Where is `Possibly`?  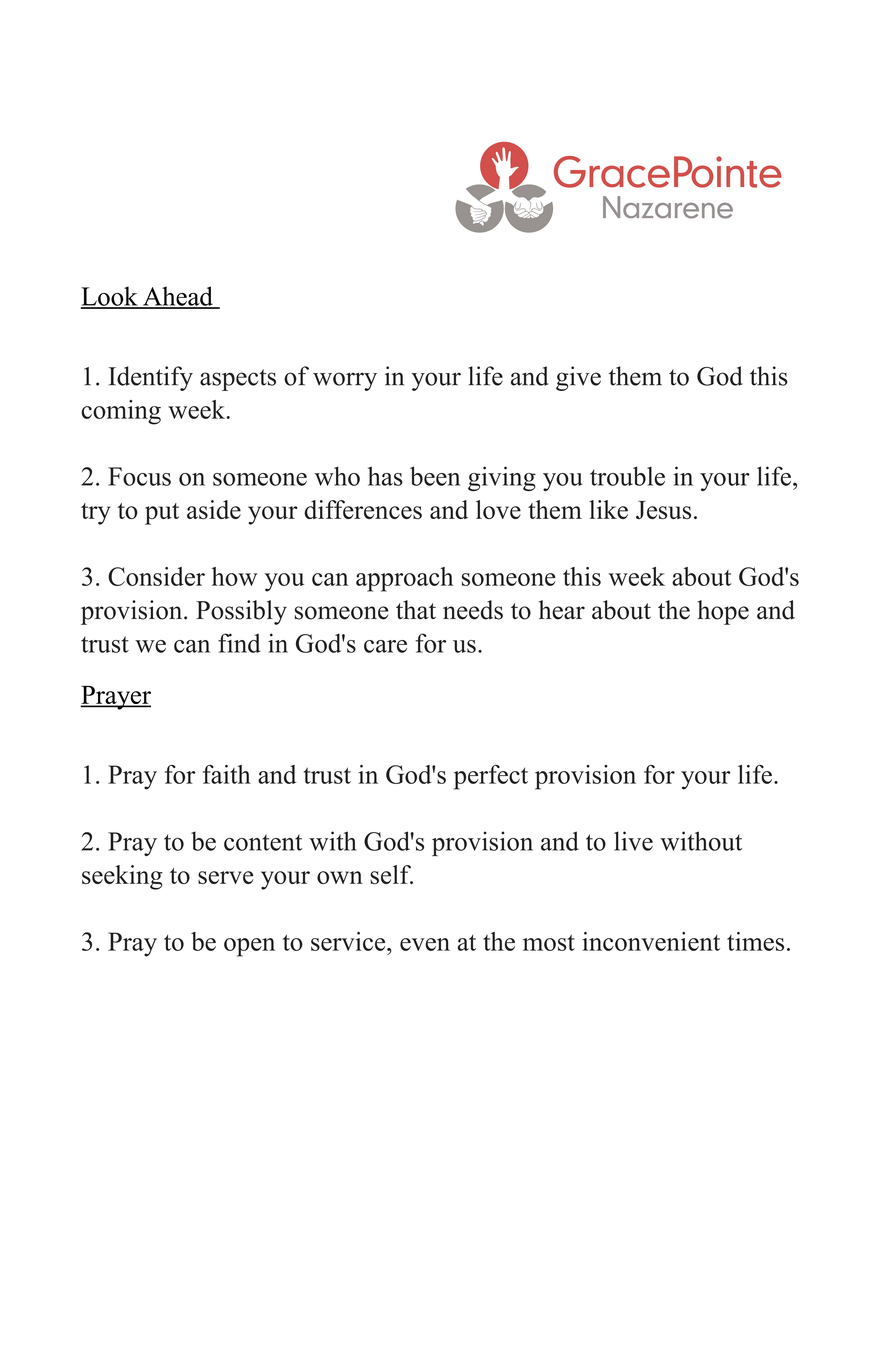
Possibly is located at coordinates (241, 612).
